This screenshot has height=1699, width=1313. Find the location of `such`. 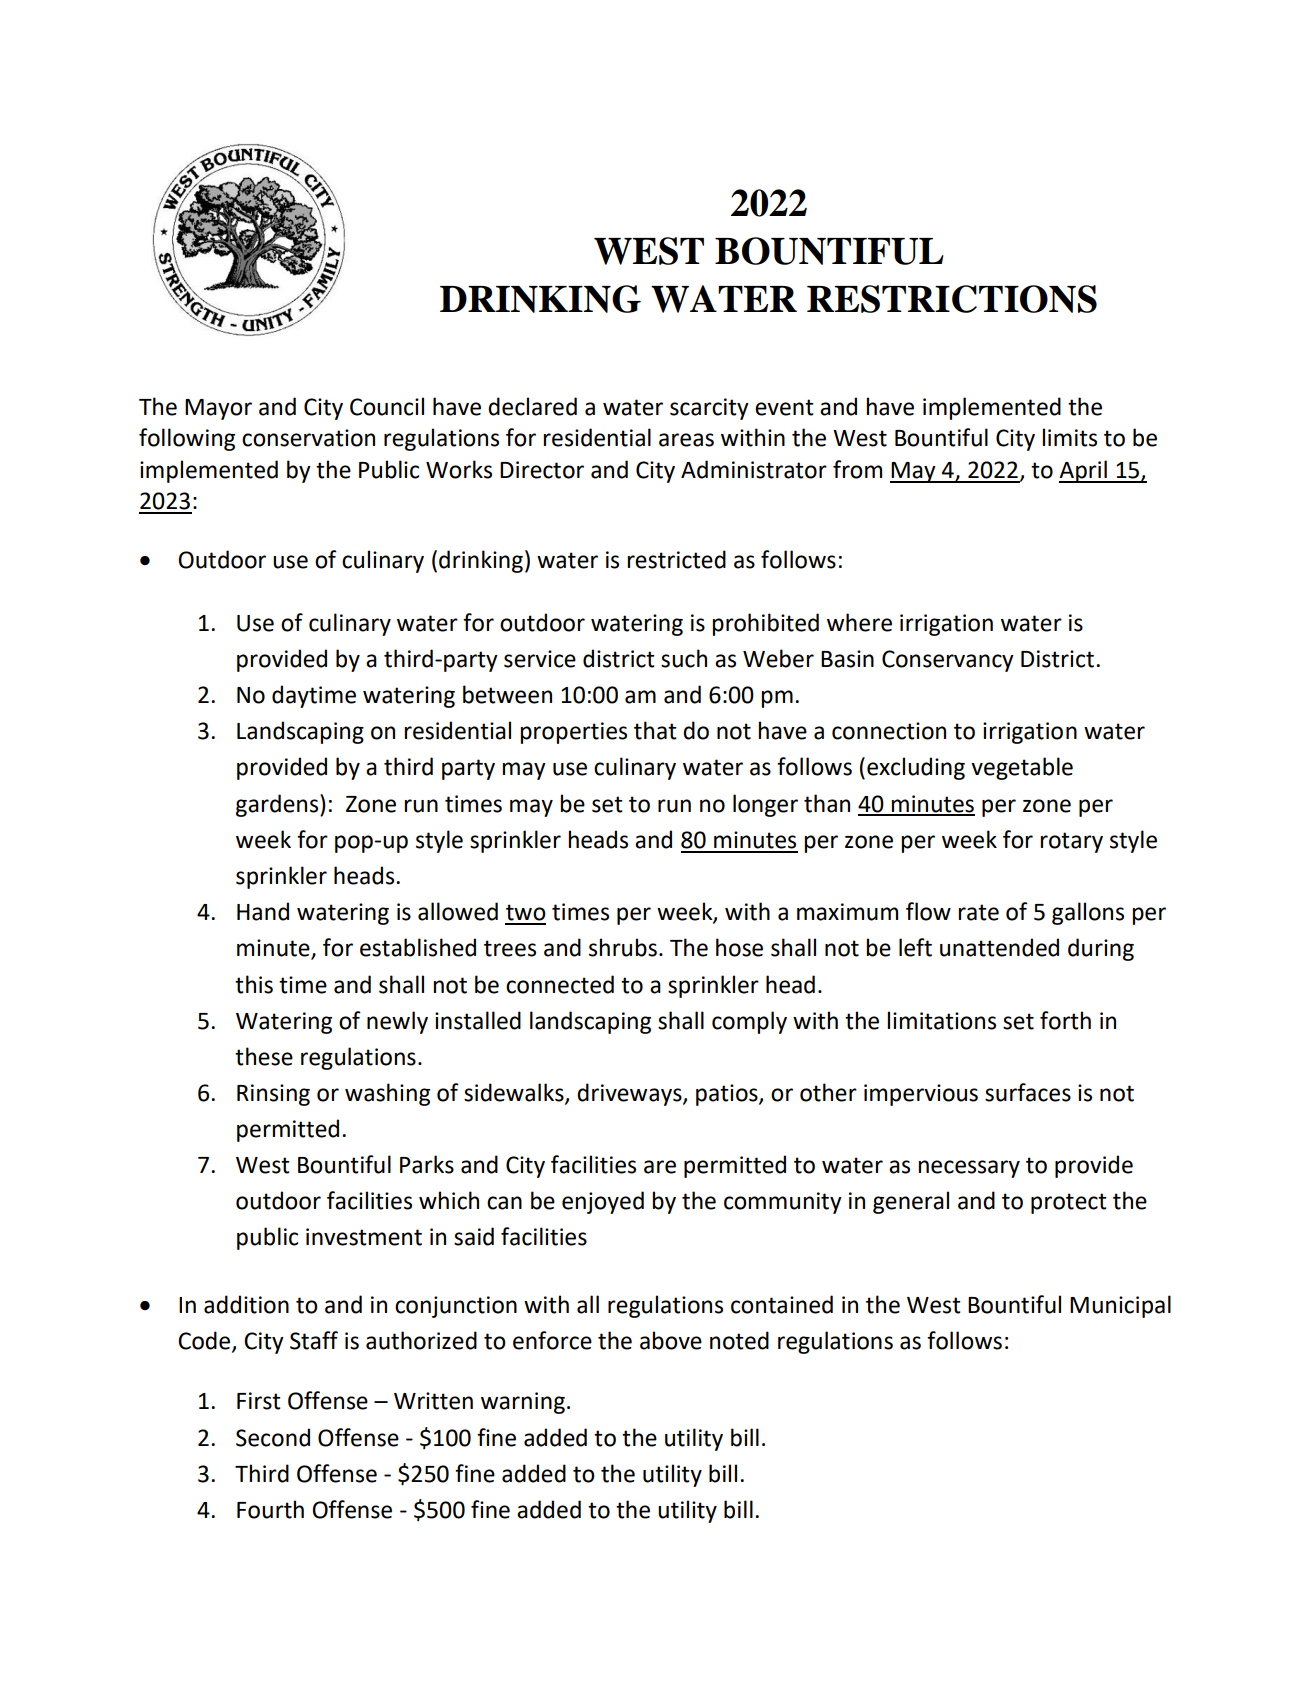

such is located at coordinates (684, 658).
